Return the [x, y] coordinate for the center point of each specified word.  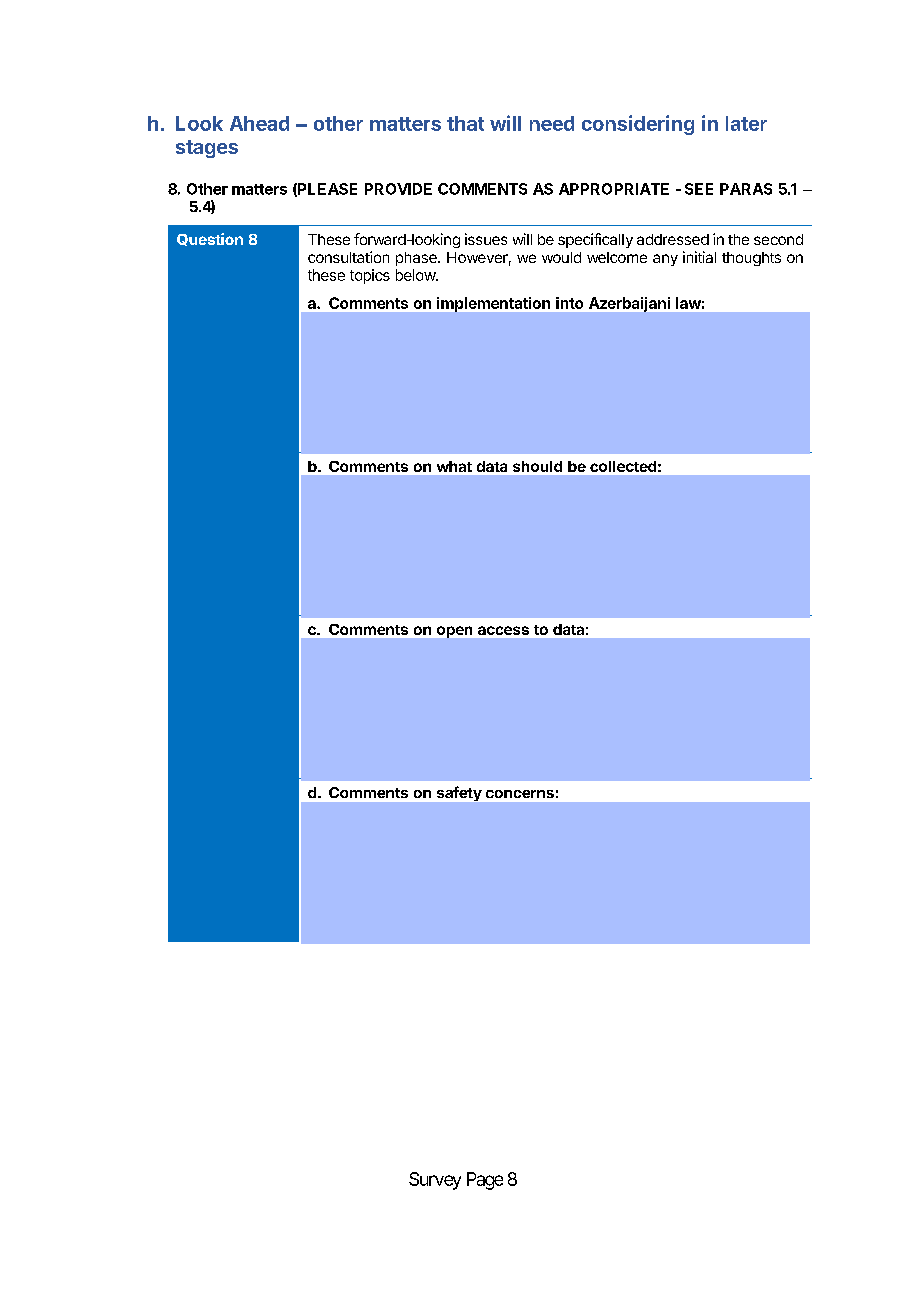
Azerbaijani [629, 304]
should [537, 466]
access [503, 630]
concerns [520, 794]
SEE [699, 189]
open [454, 632]
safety [459, 793]
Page [485, 1181]
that [465, 123]
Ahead [259, 123]
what [454, 466]
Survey [435, 1181]
